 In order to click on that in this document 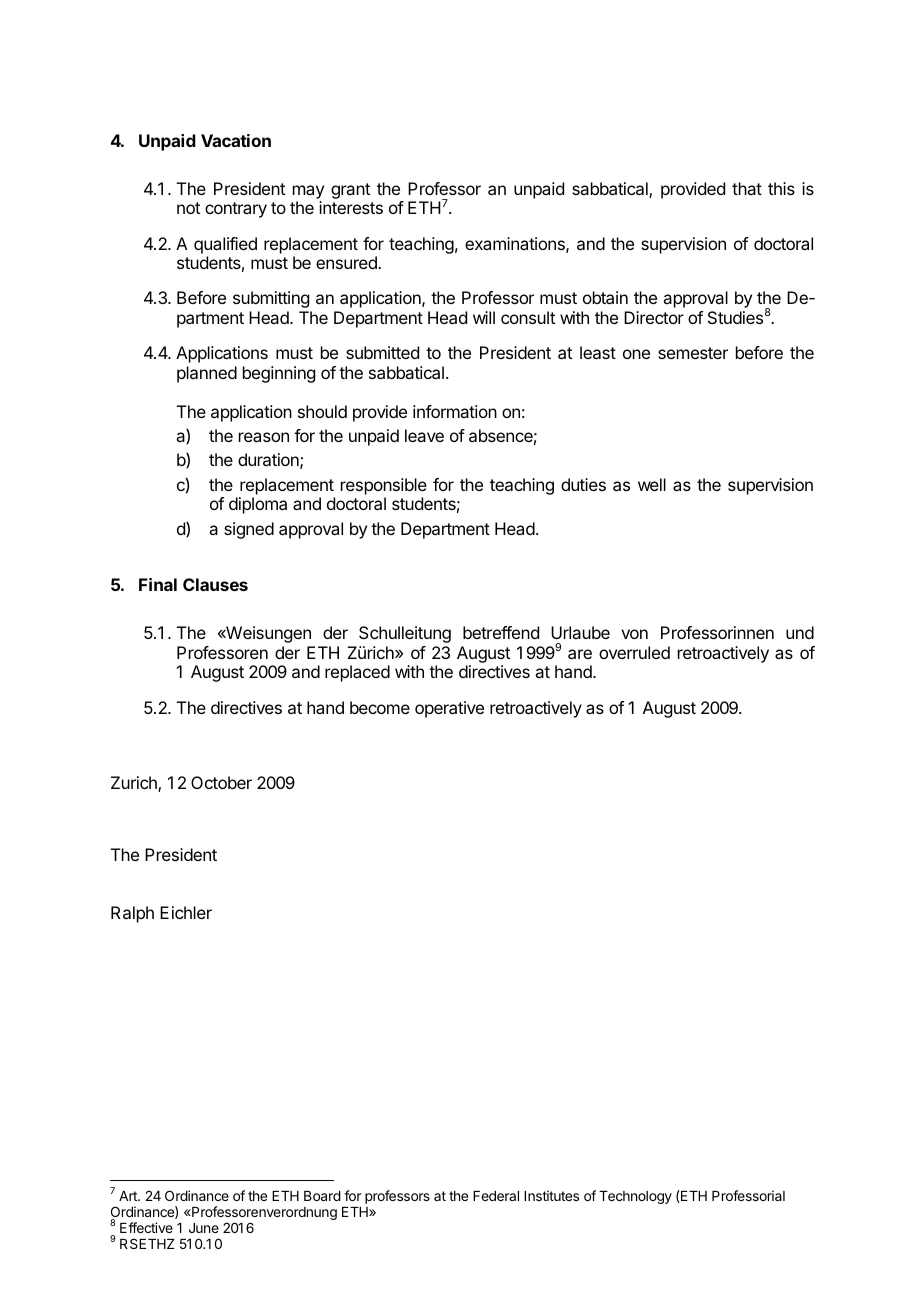, I will do `click(747, 188)`.
